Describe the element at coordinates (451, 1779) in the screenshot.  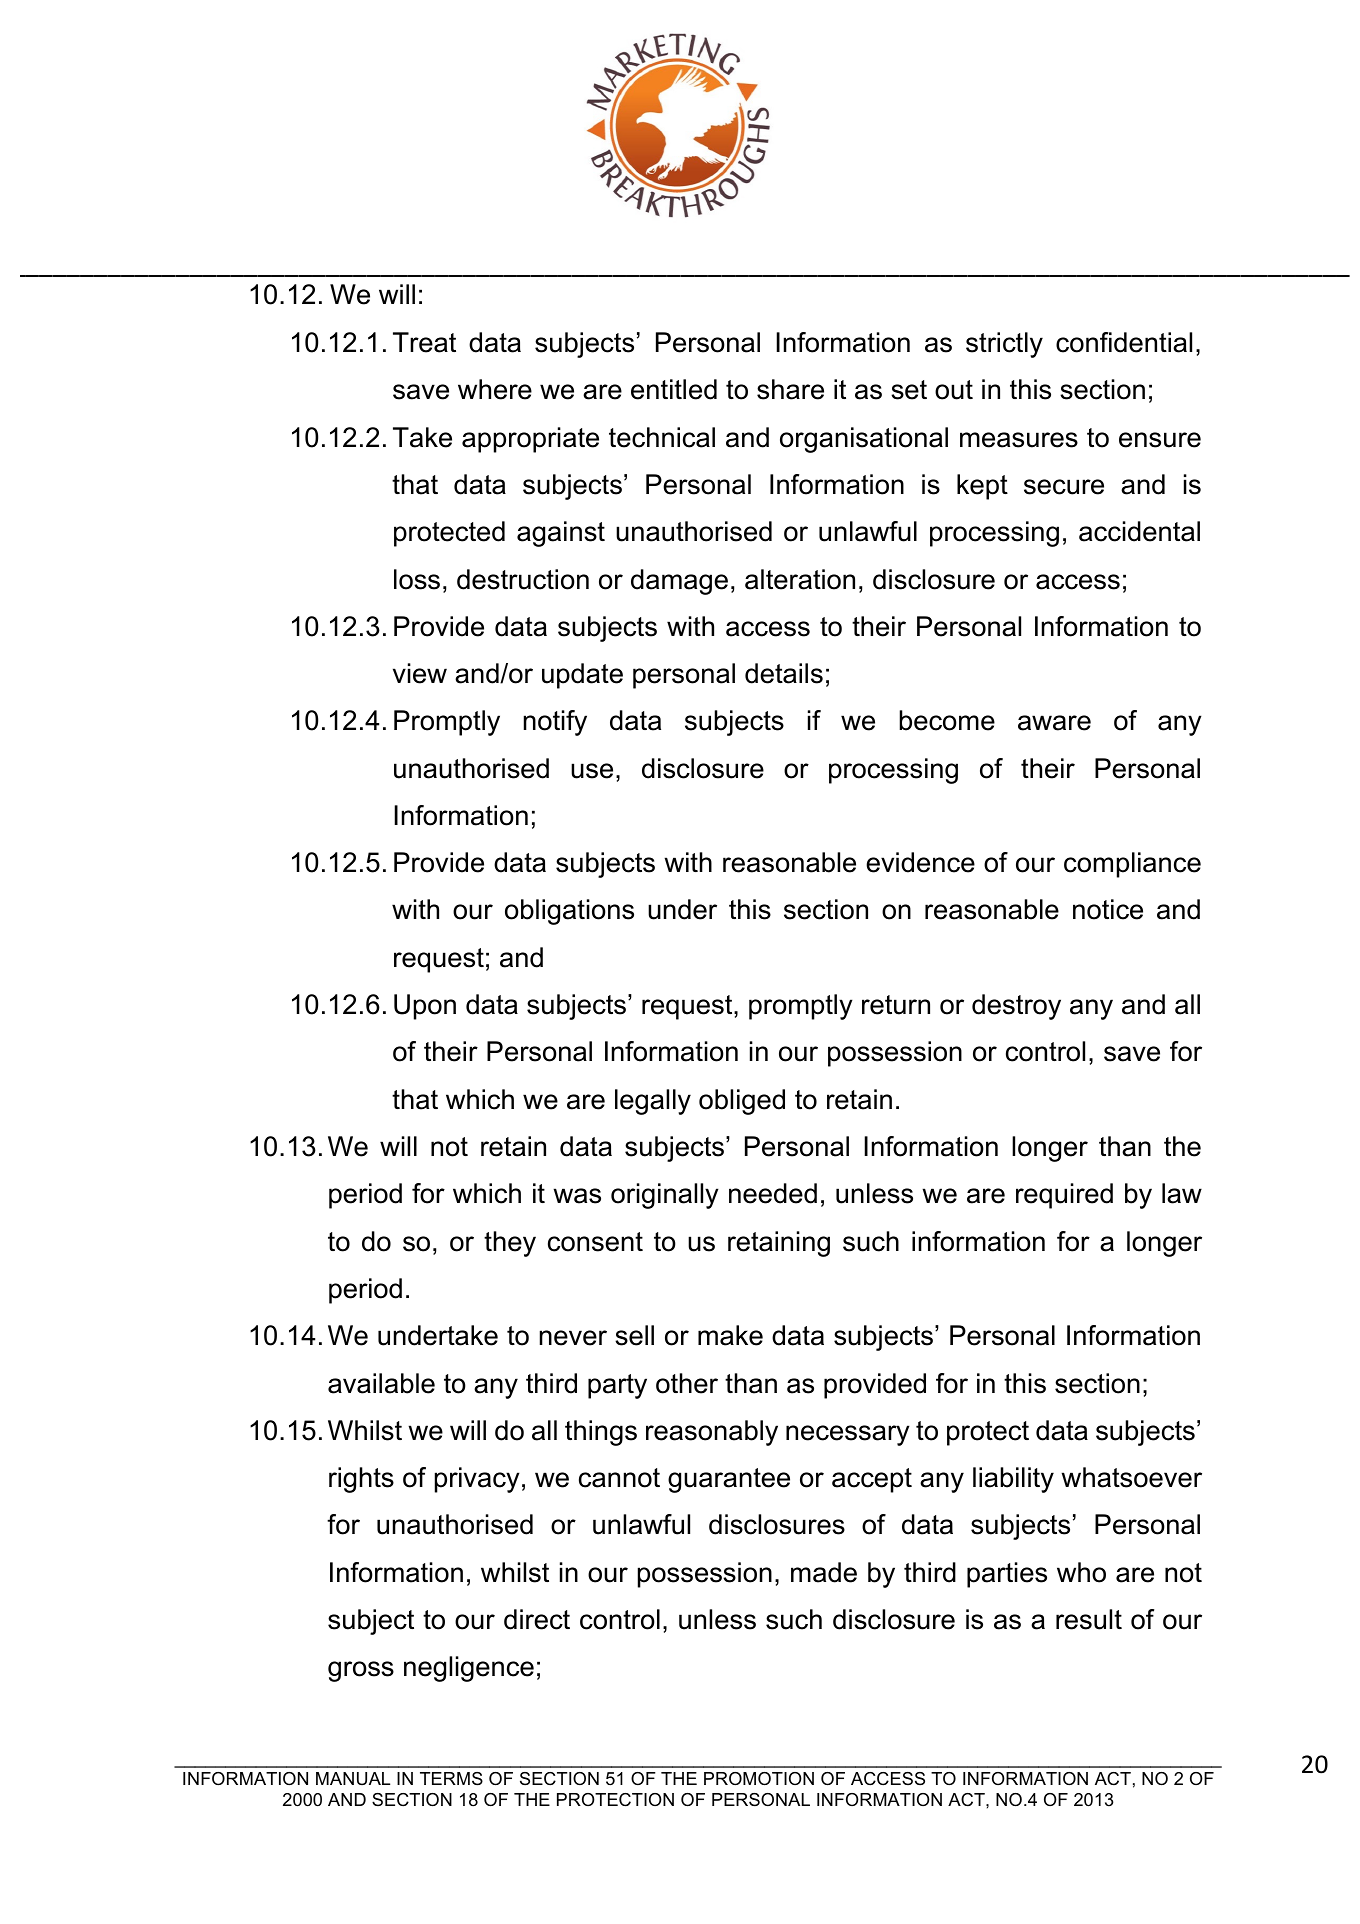
I see `TERMS` at that location.
